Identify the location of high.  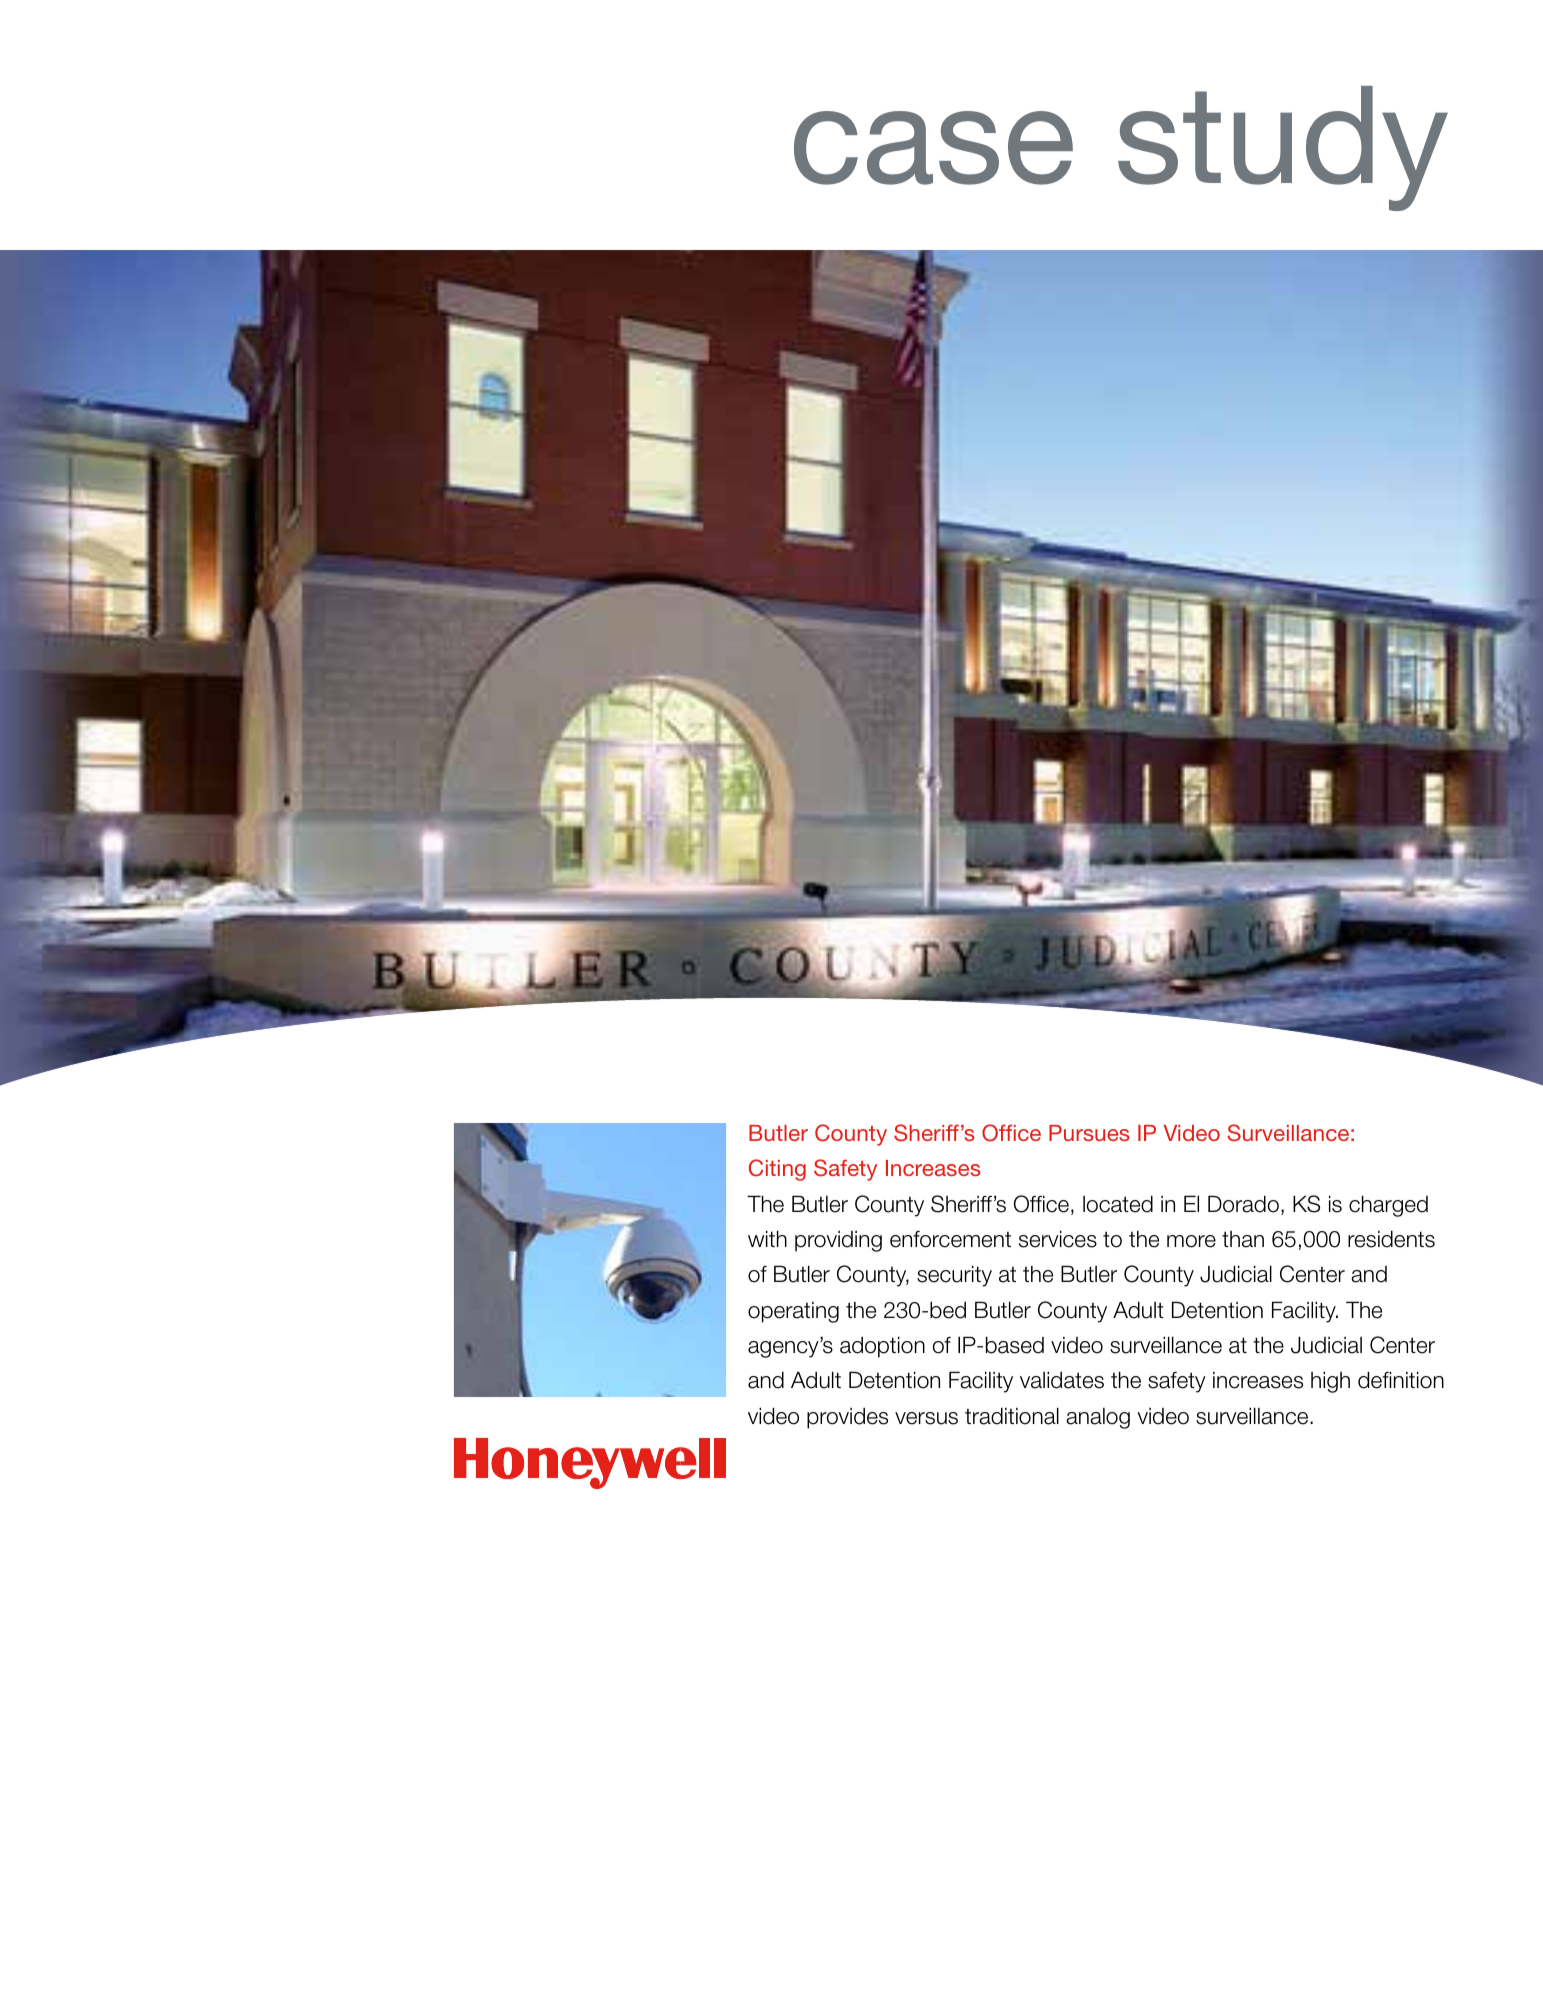
(1330, 1382).
